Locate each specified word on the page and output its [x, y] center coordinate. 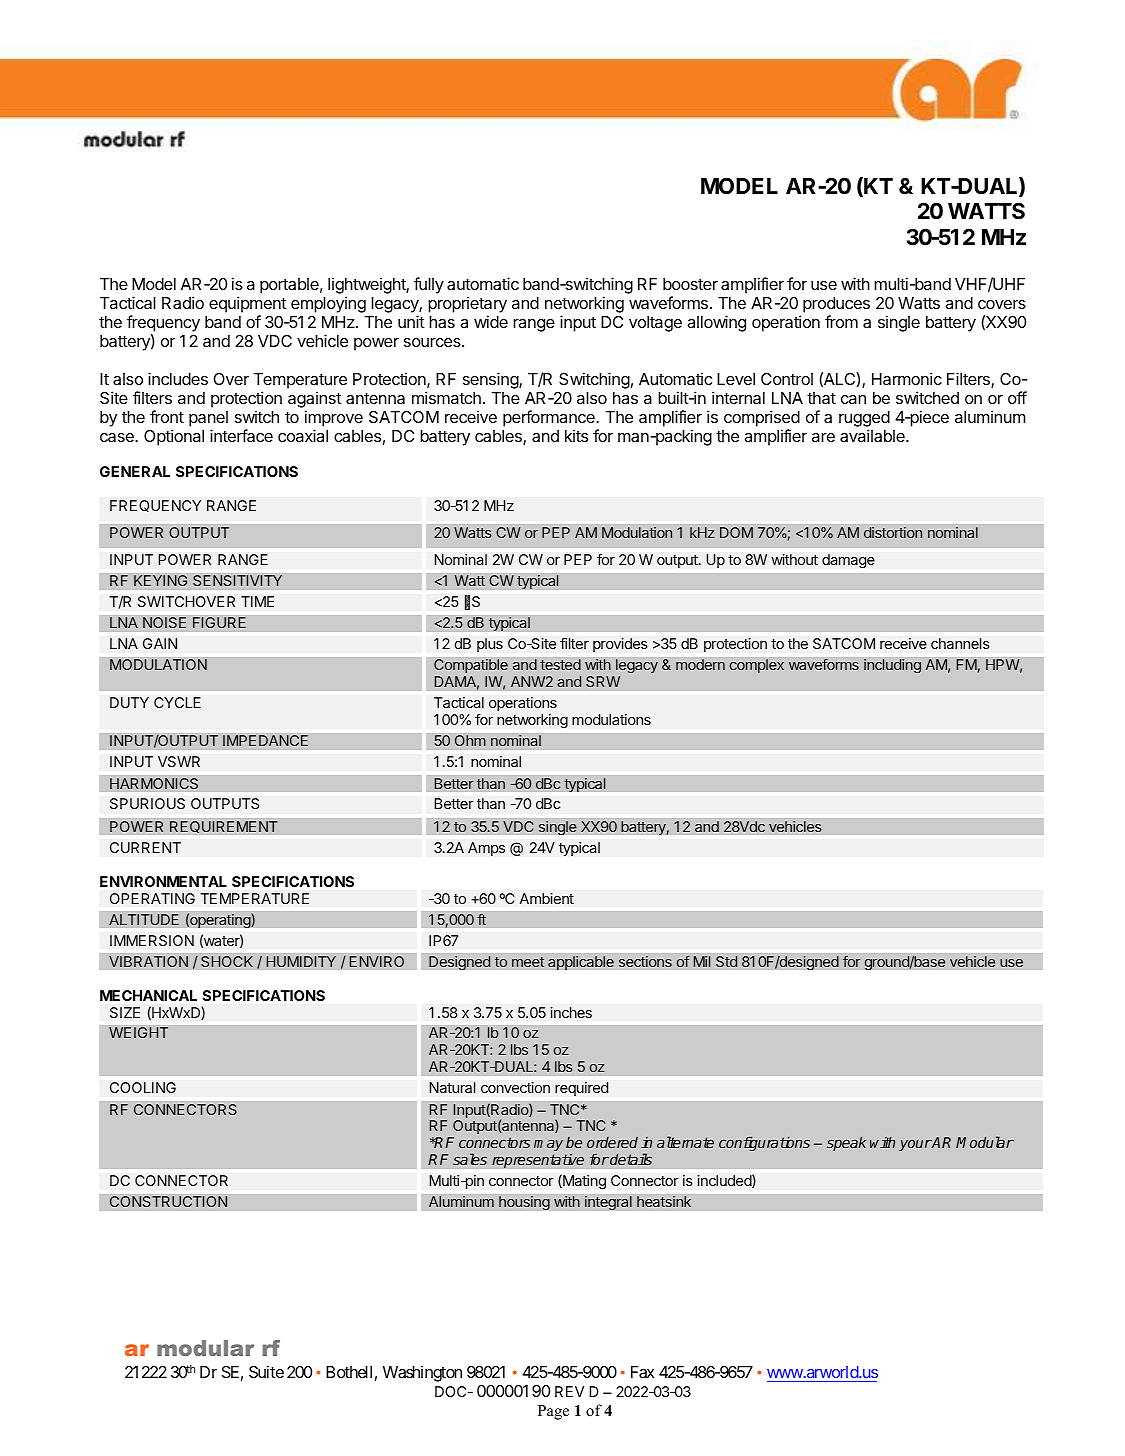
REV [569, 1391]
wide [491, 321]
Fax [642, 1372]
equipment [248, 306]
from [841, 321]
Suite [266, 1371]
